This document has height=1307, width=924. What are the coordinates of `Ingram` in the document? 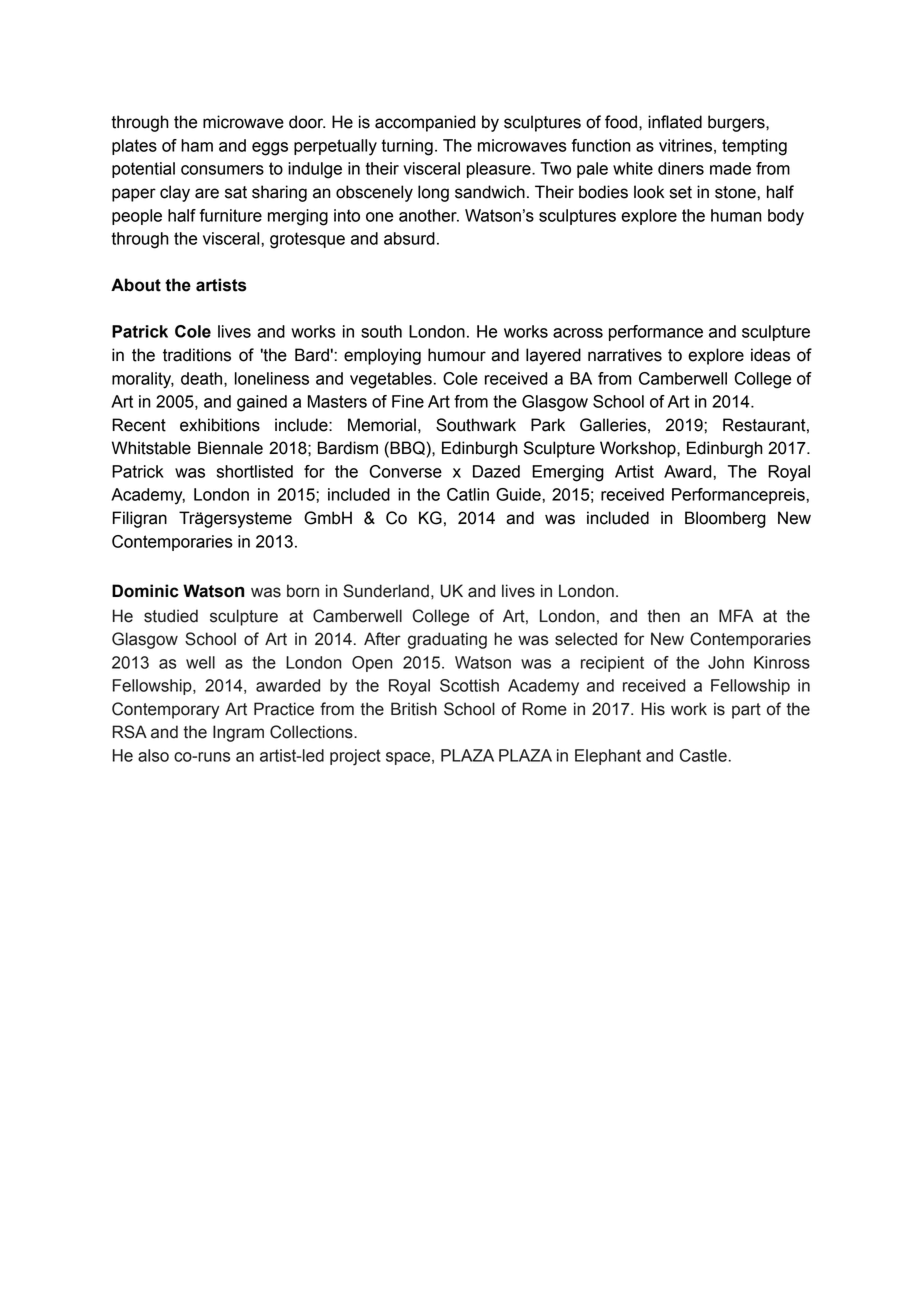 It's located at (238, 733).
